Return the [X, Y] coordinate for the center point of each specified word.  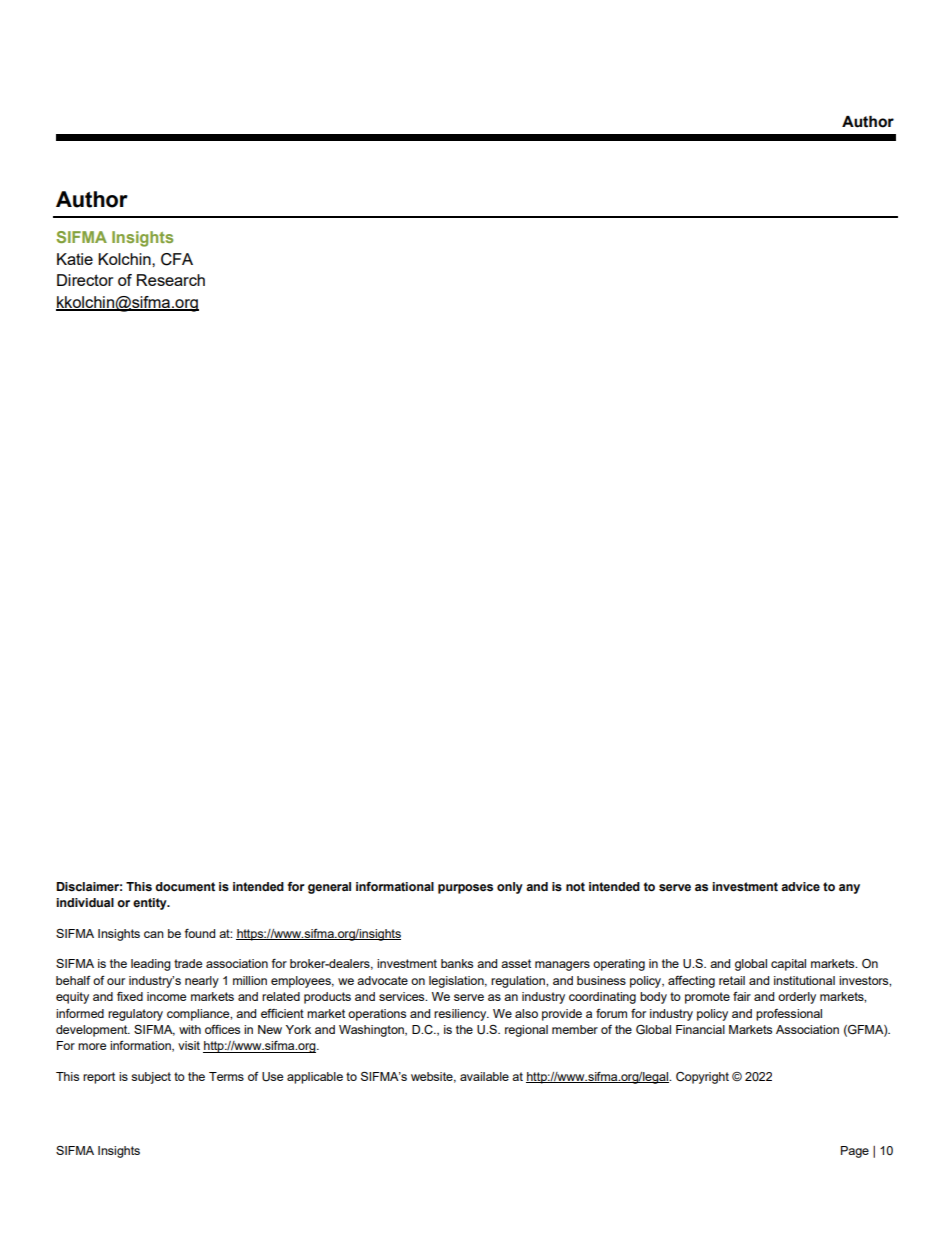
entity [151, 904]
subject [151, 1078]
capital [788, 965]
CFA [177, 259]
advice [800, 887]
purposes [465, 889]
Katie [75, 259]
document [185, 887]
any [849, 889]
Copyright [702, 1078]
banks [457, 963]
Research [171, 280]
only [510, 888]
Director [85, 280]
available [484, 1076]
